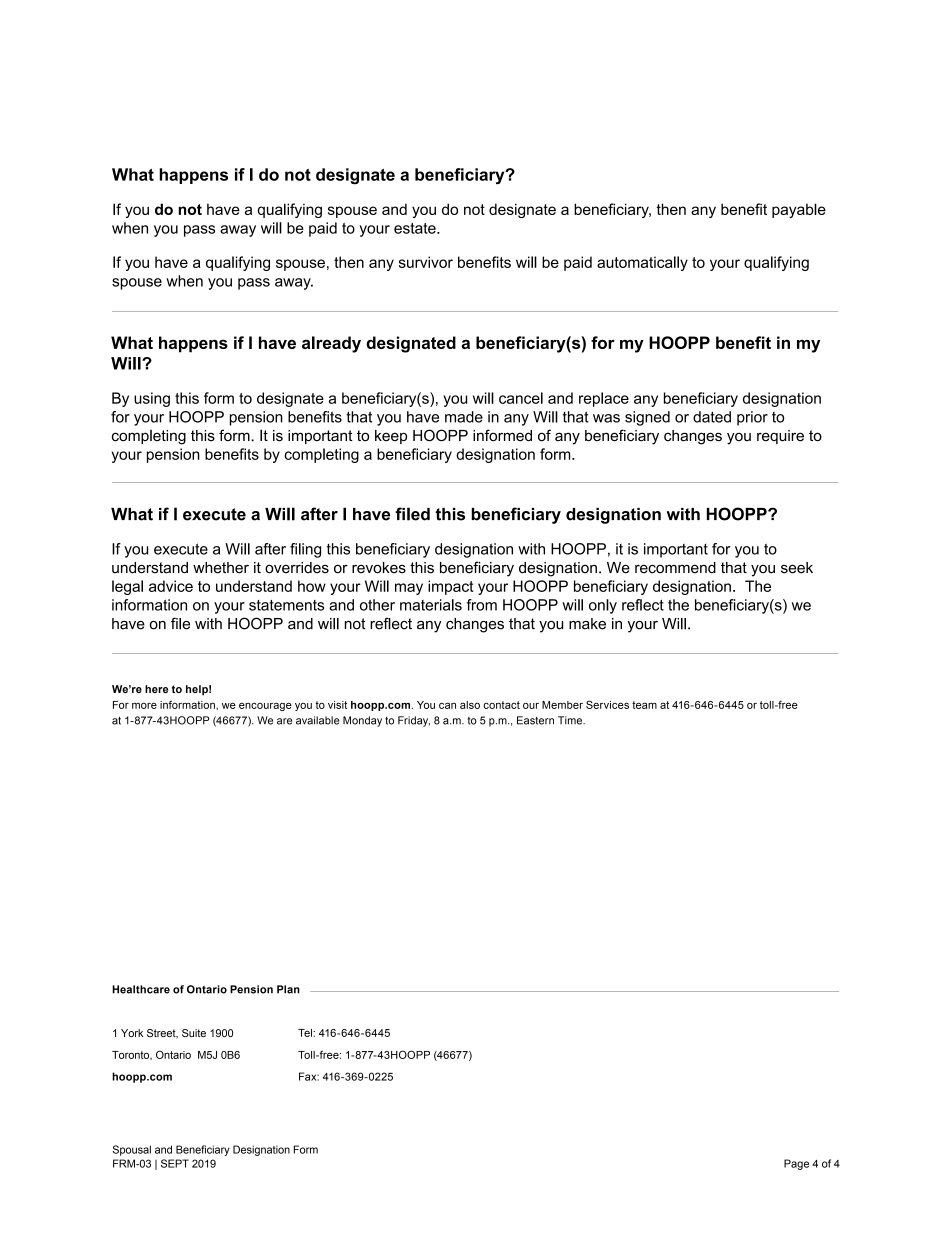  Describe the element at coordinates (141, 989) in the screenshot. I see `Healthcare` at that location.
